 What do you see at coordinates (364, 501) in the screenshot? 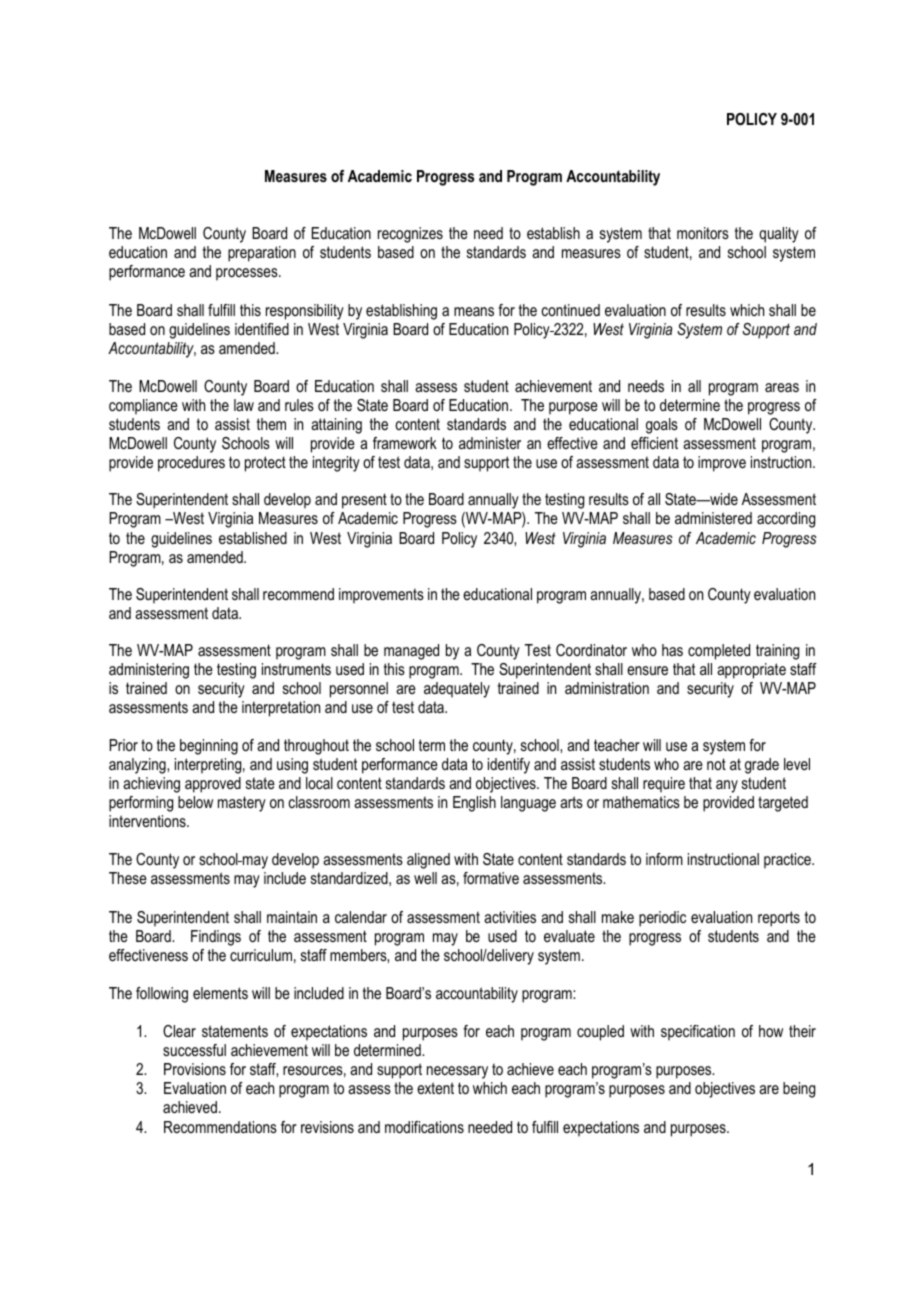
I see `present` at bounding box center [364, 501].
